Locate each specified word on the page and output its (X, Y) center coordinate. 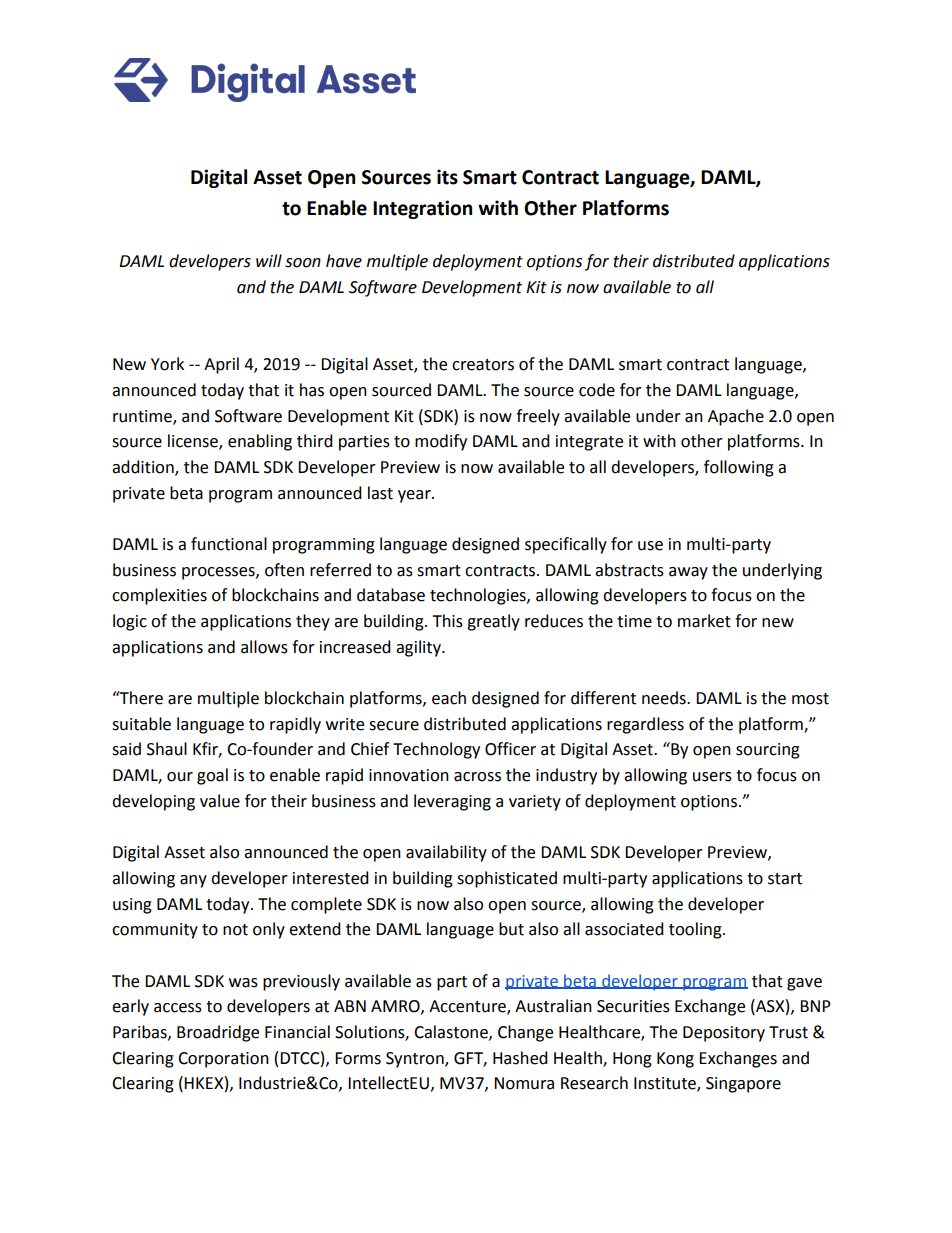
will (269, 260)
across (477, 777)
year (415, 496)
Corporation (223, 1060)
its (447, 177)
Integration (422, 209)
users (712, 777)
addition (144, 468)
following (739, 468)
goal (212, 776)
